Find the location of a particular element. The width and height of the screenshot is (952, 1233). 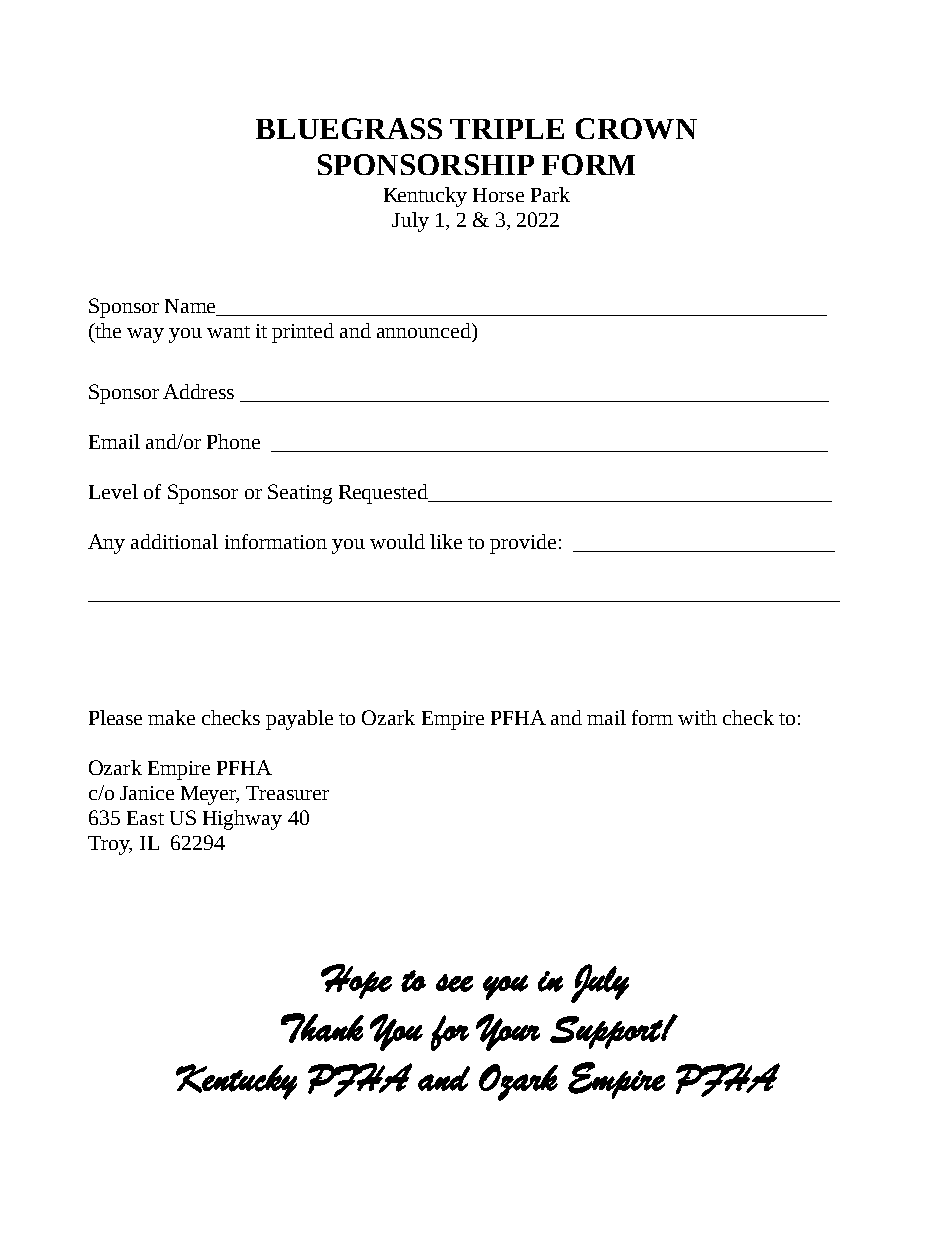

Horse is located at coordinates (498, 195).
